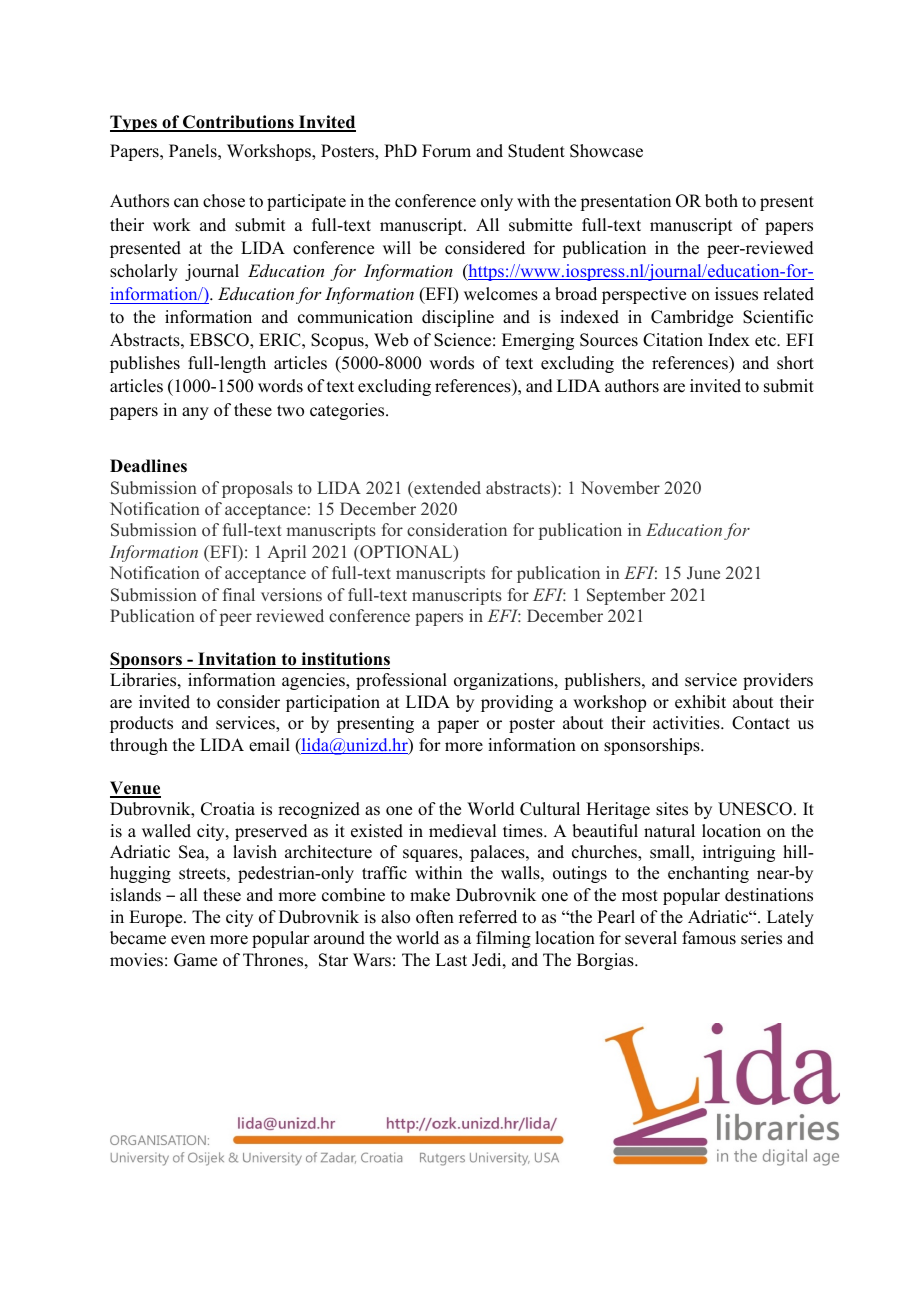 This page has width=924, height=1308. What do you see at coordinates (687, 723) in the page?
I see `activities` at bounding box center [687, 723].
